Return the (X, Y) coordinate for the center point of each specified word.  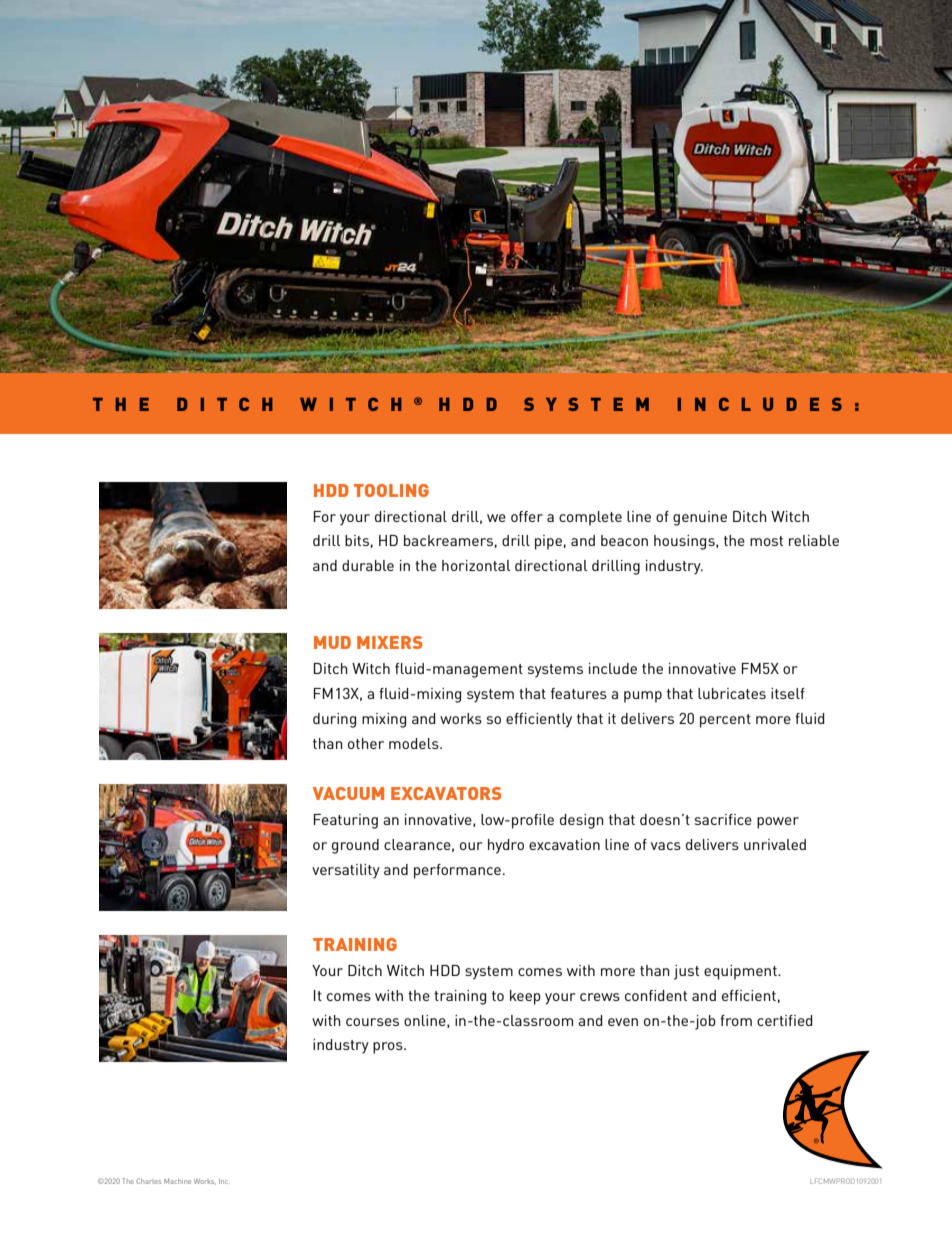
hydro (506, 846)
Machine (177, 1181)
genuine (700, 518)
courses (372, 1022)
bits (357, 540)
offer (527, 516)
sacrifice (723, 819)
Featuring (346, 821)
